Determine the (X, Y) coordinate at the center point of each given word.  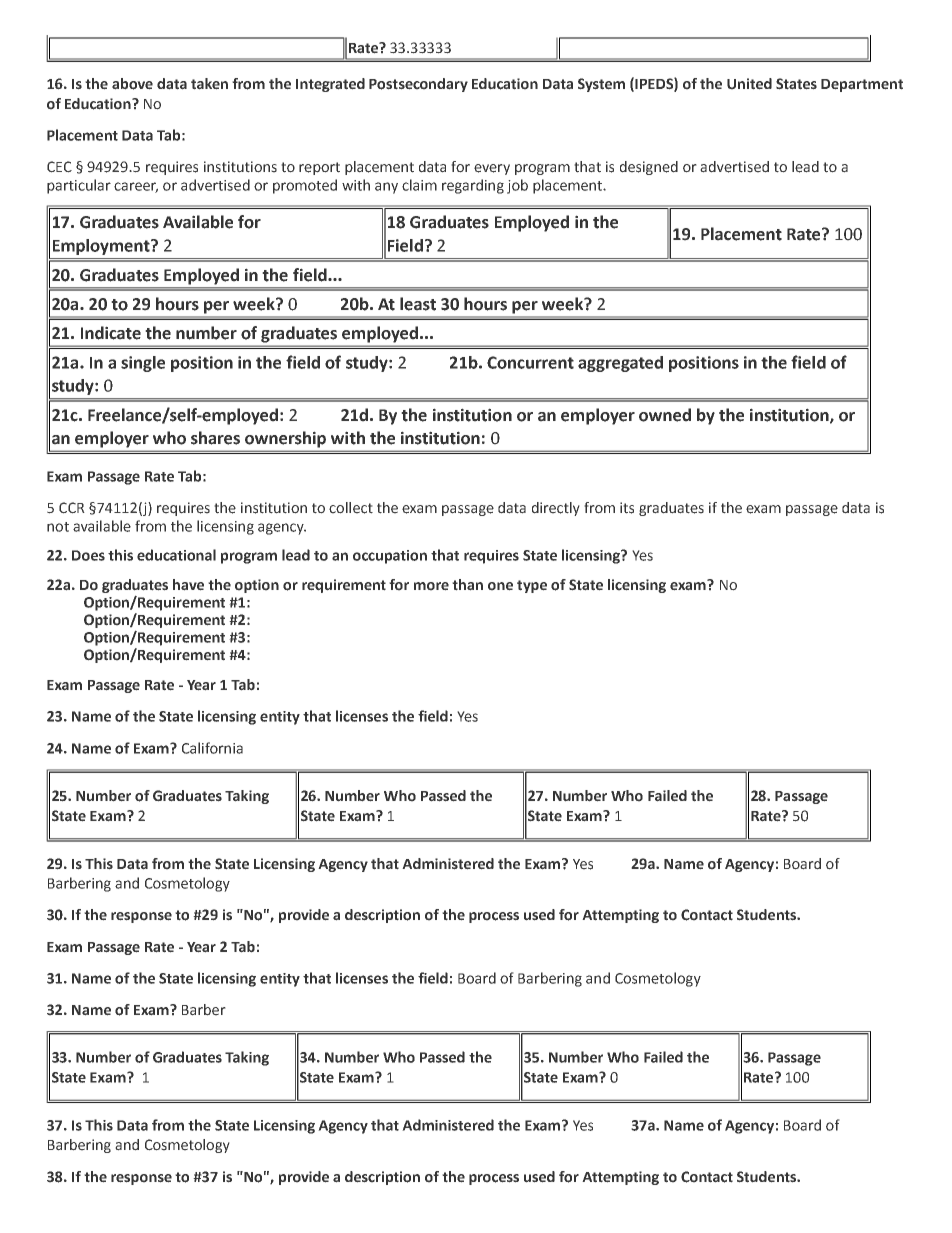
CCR (72, 508)
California (212, 748)
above (132, 84)
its (627, 508)
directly (556, 509)
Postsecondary (418, 85)
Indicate (111, 333)
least (418, 304)
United (749, 84)
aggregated (620, 364)
